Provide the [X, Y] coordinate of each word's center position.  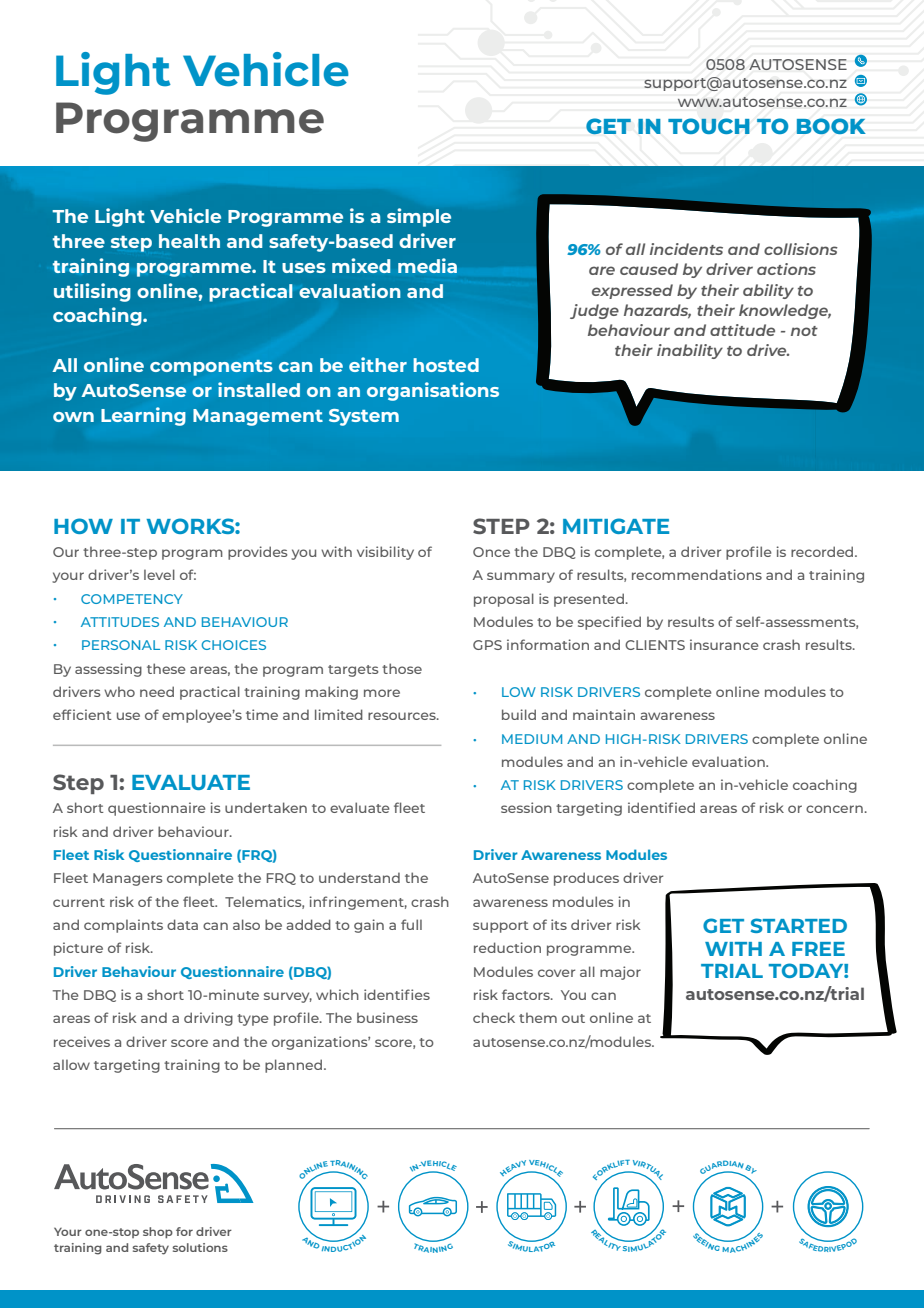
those [402, 668]
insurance [724, 644]
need [157, 691]
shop [158, 1233]
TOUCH [709, 126]
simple [419, 217]
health [189, 241]
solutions [200, 1247]
